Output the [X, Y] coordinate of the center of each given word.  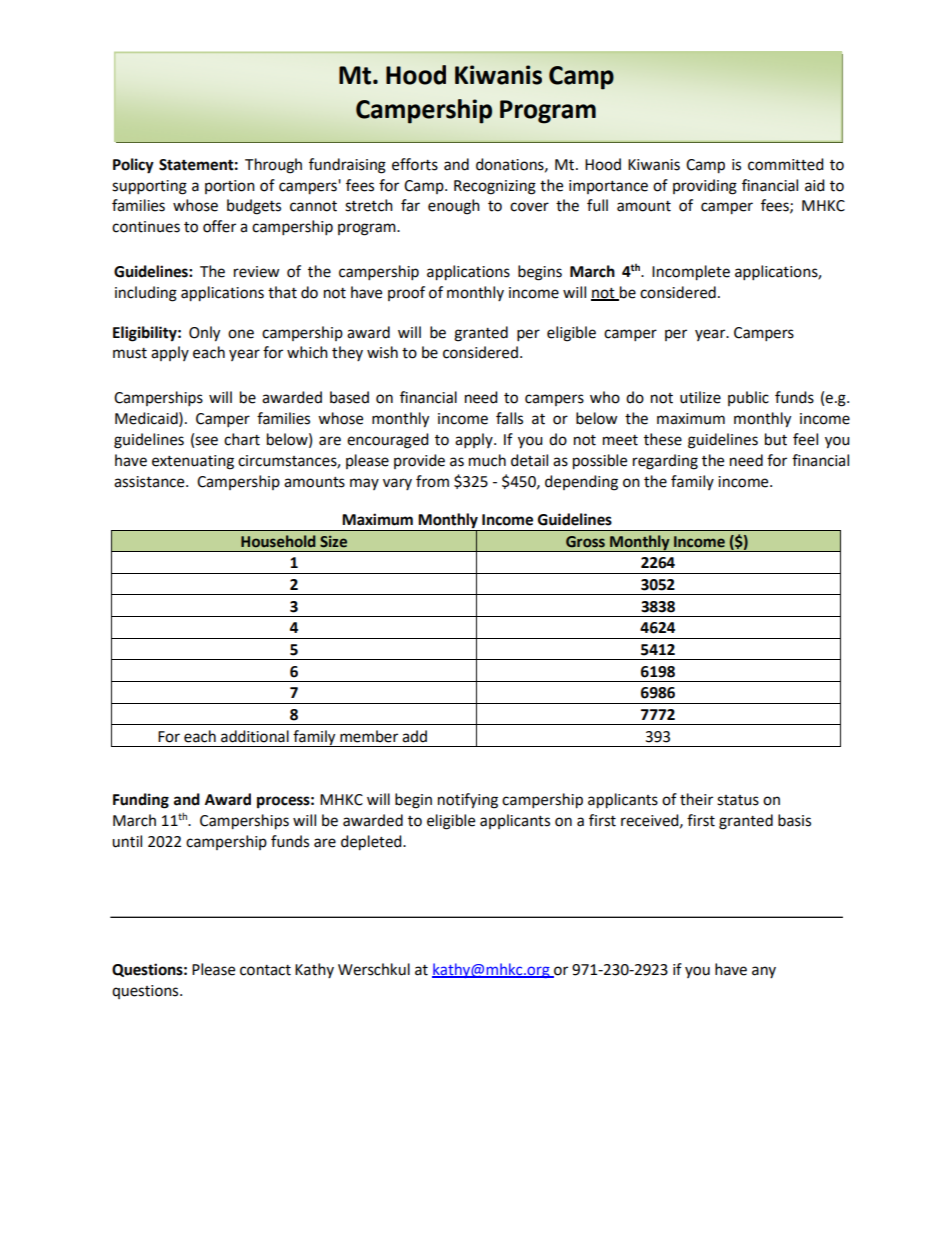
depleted [372, 843]
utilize [700, 397]
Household [278, 541]
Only [204, 334]
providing [705, 187]
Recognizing [495, 187]
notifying [468, 801]
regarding [665, 462]
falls [509, 418]
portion [230, 187]
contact [265, 970]
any [764, 972]
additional [255, 736]
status [738, 800]
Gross [585, 542]
